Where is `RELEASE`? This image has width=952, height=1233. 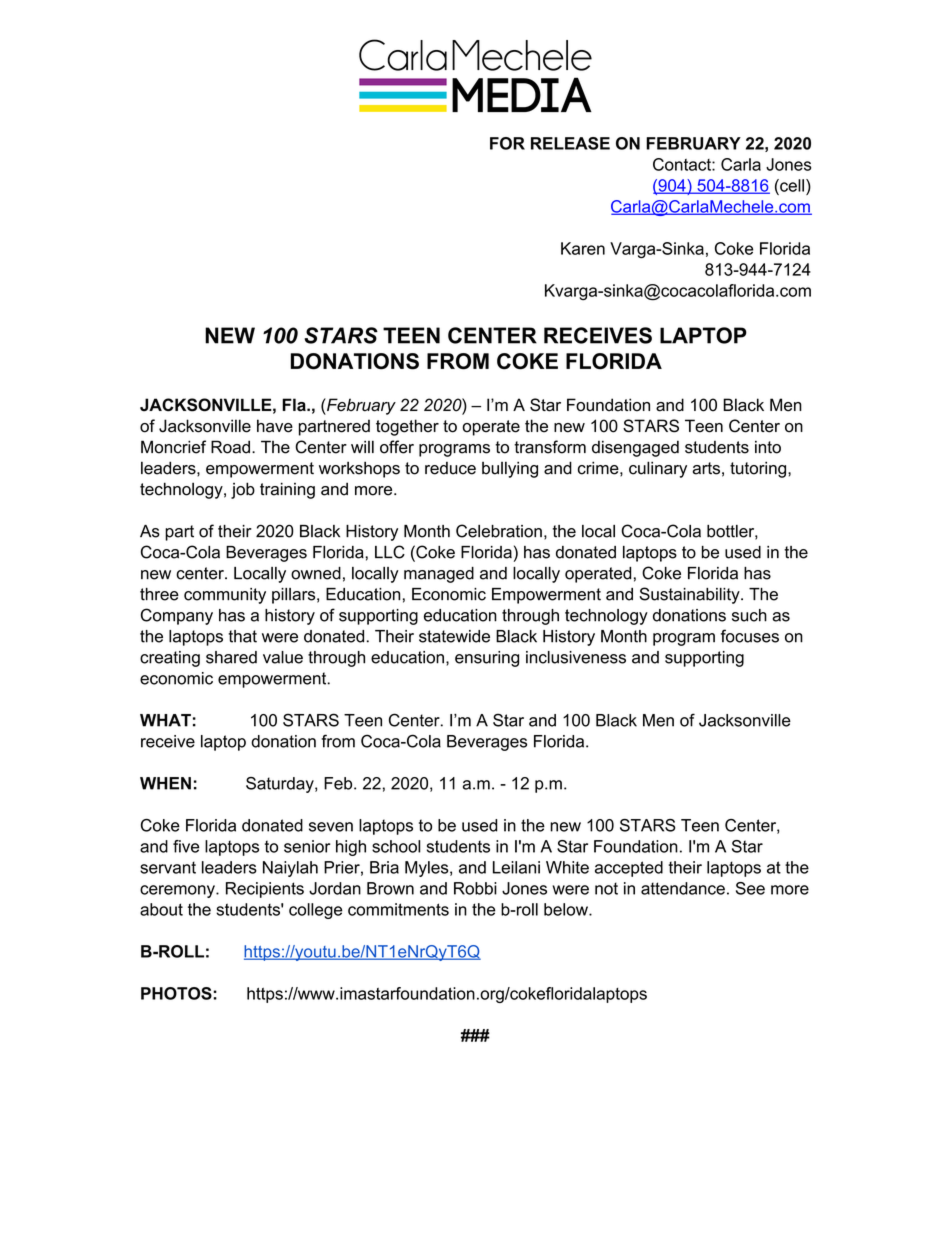 RELEASE is located at coordinates (570, 143).
